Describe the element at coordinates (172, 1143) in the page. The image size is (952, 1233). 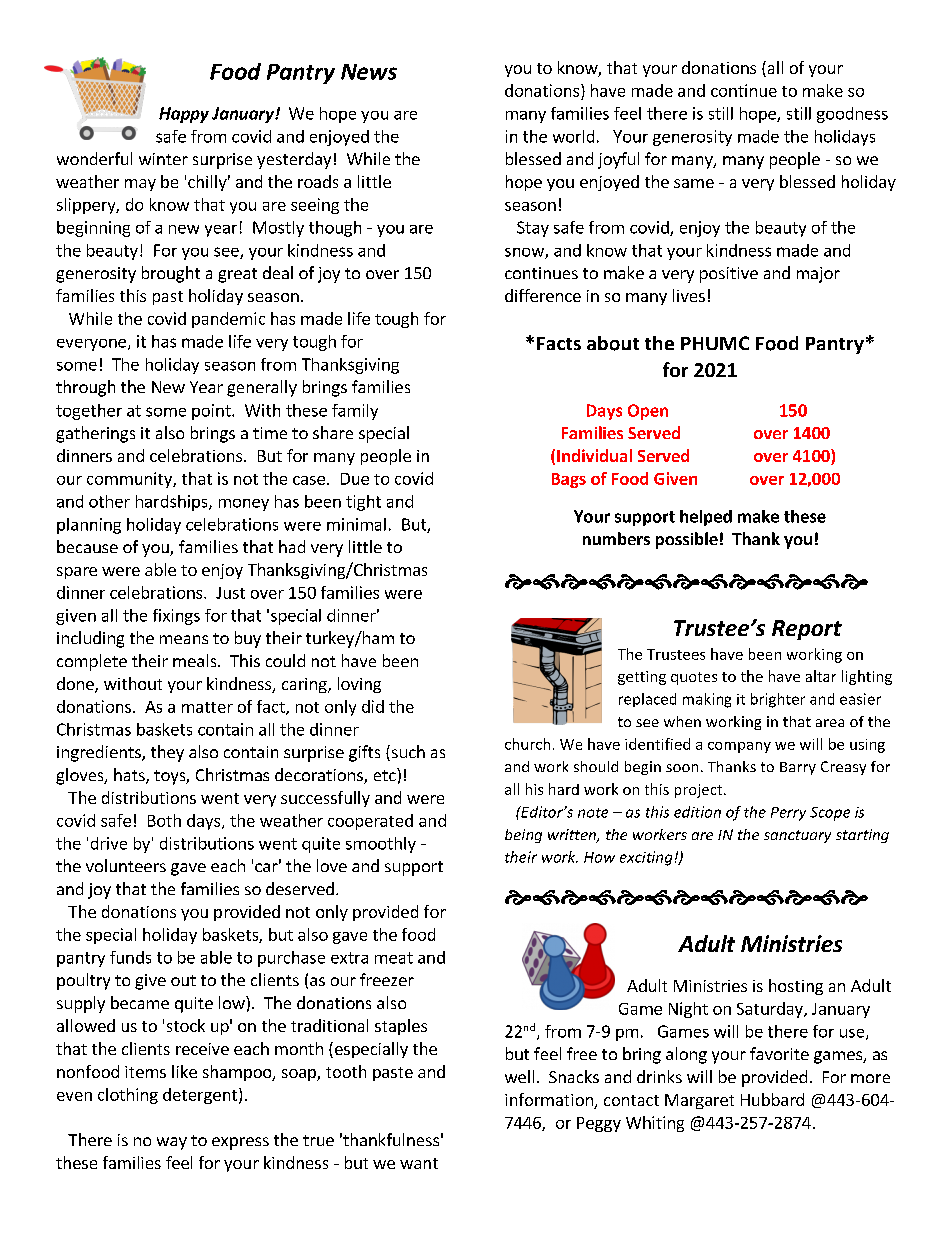
I see `way` at that location.
